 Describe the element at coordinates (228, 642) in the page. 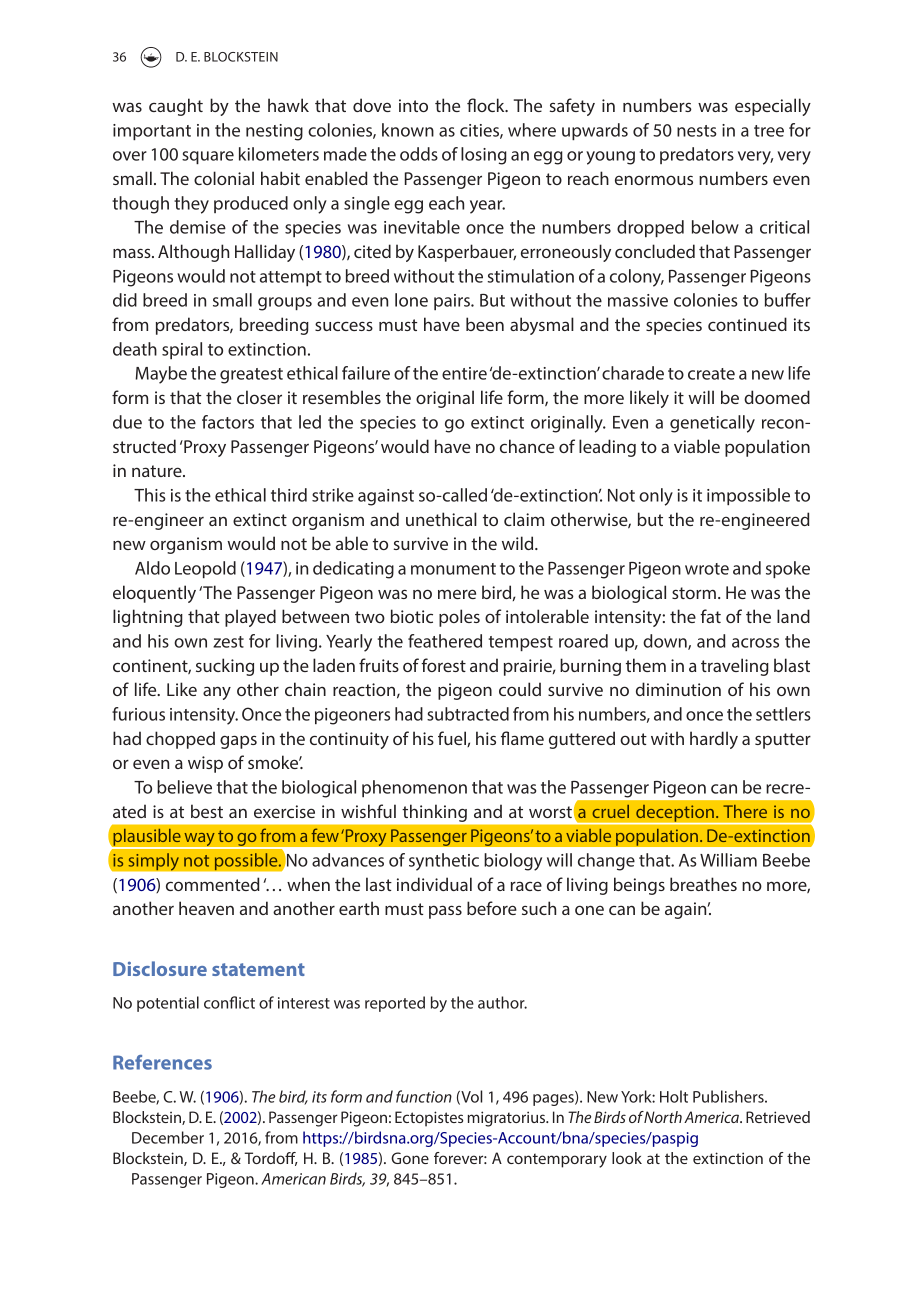

I see `zest` at that location.
